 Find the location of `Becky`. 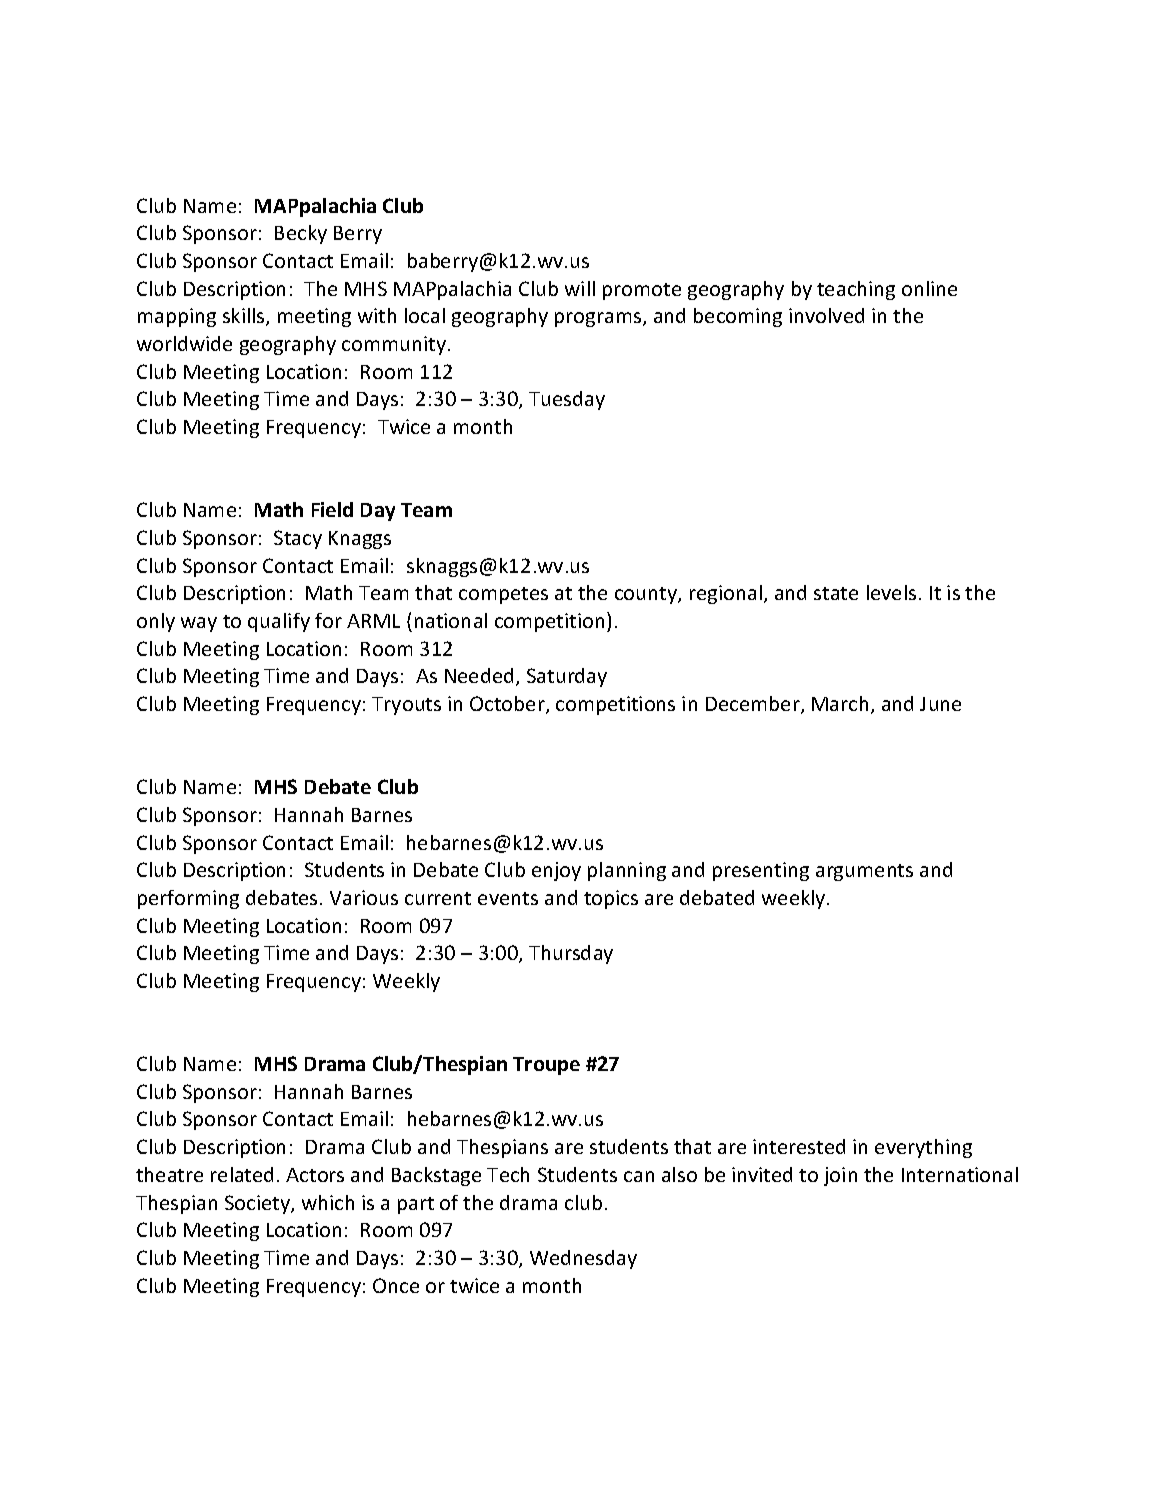

Becky is located at coordinates (301, 234).
